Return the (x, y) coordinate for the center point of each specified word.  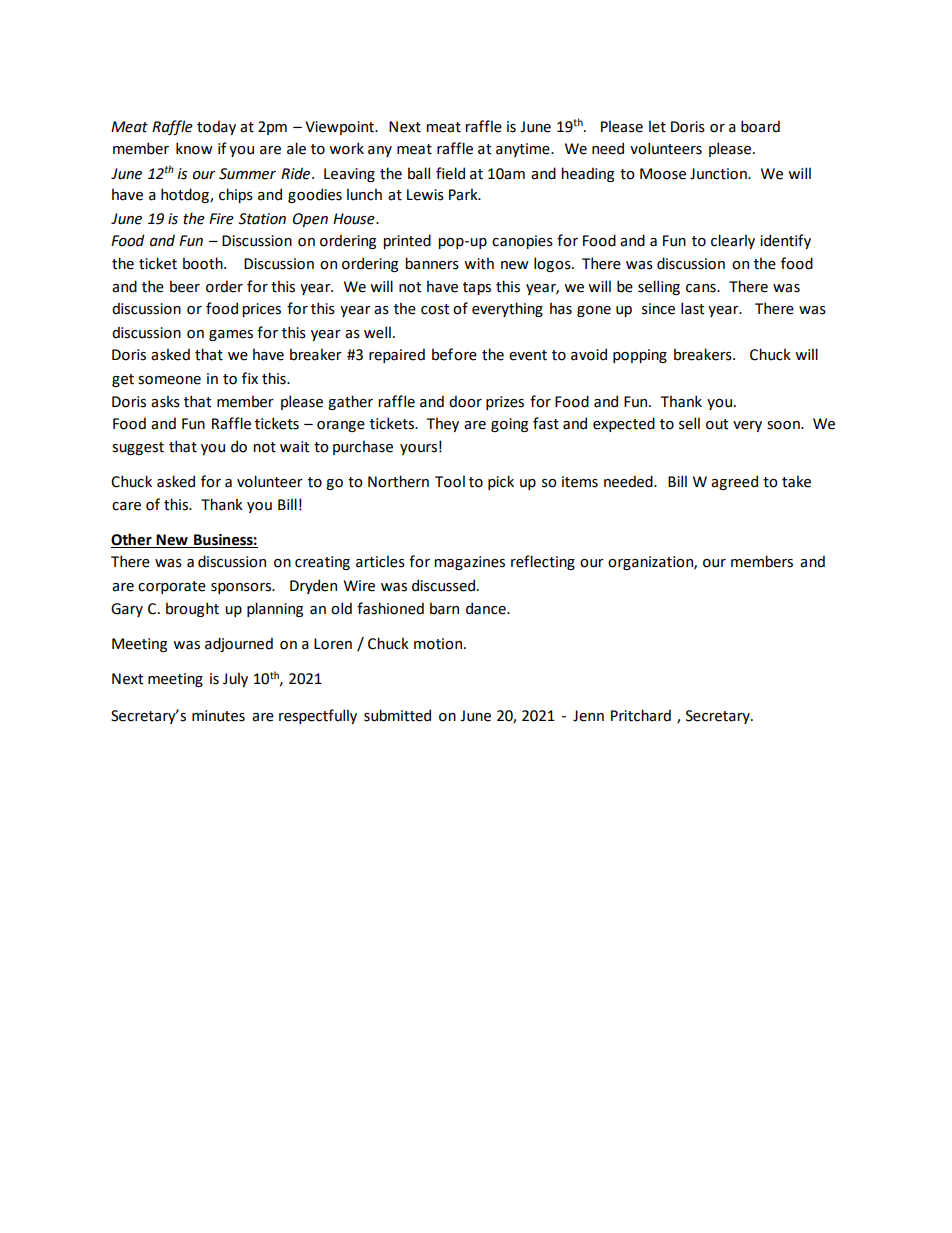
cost (435, 309)
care (126, 506)
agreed (734, 482)
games (231, 335)
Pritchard (641, 715)
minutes (218, 716)
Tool (450, 481)
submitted (397, 715)
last (692, 308)
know (194, 148)
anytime (524, 150)
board (760, 126)
